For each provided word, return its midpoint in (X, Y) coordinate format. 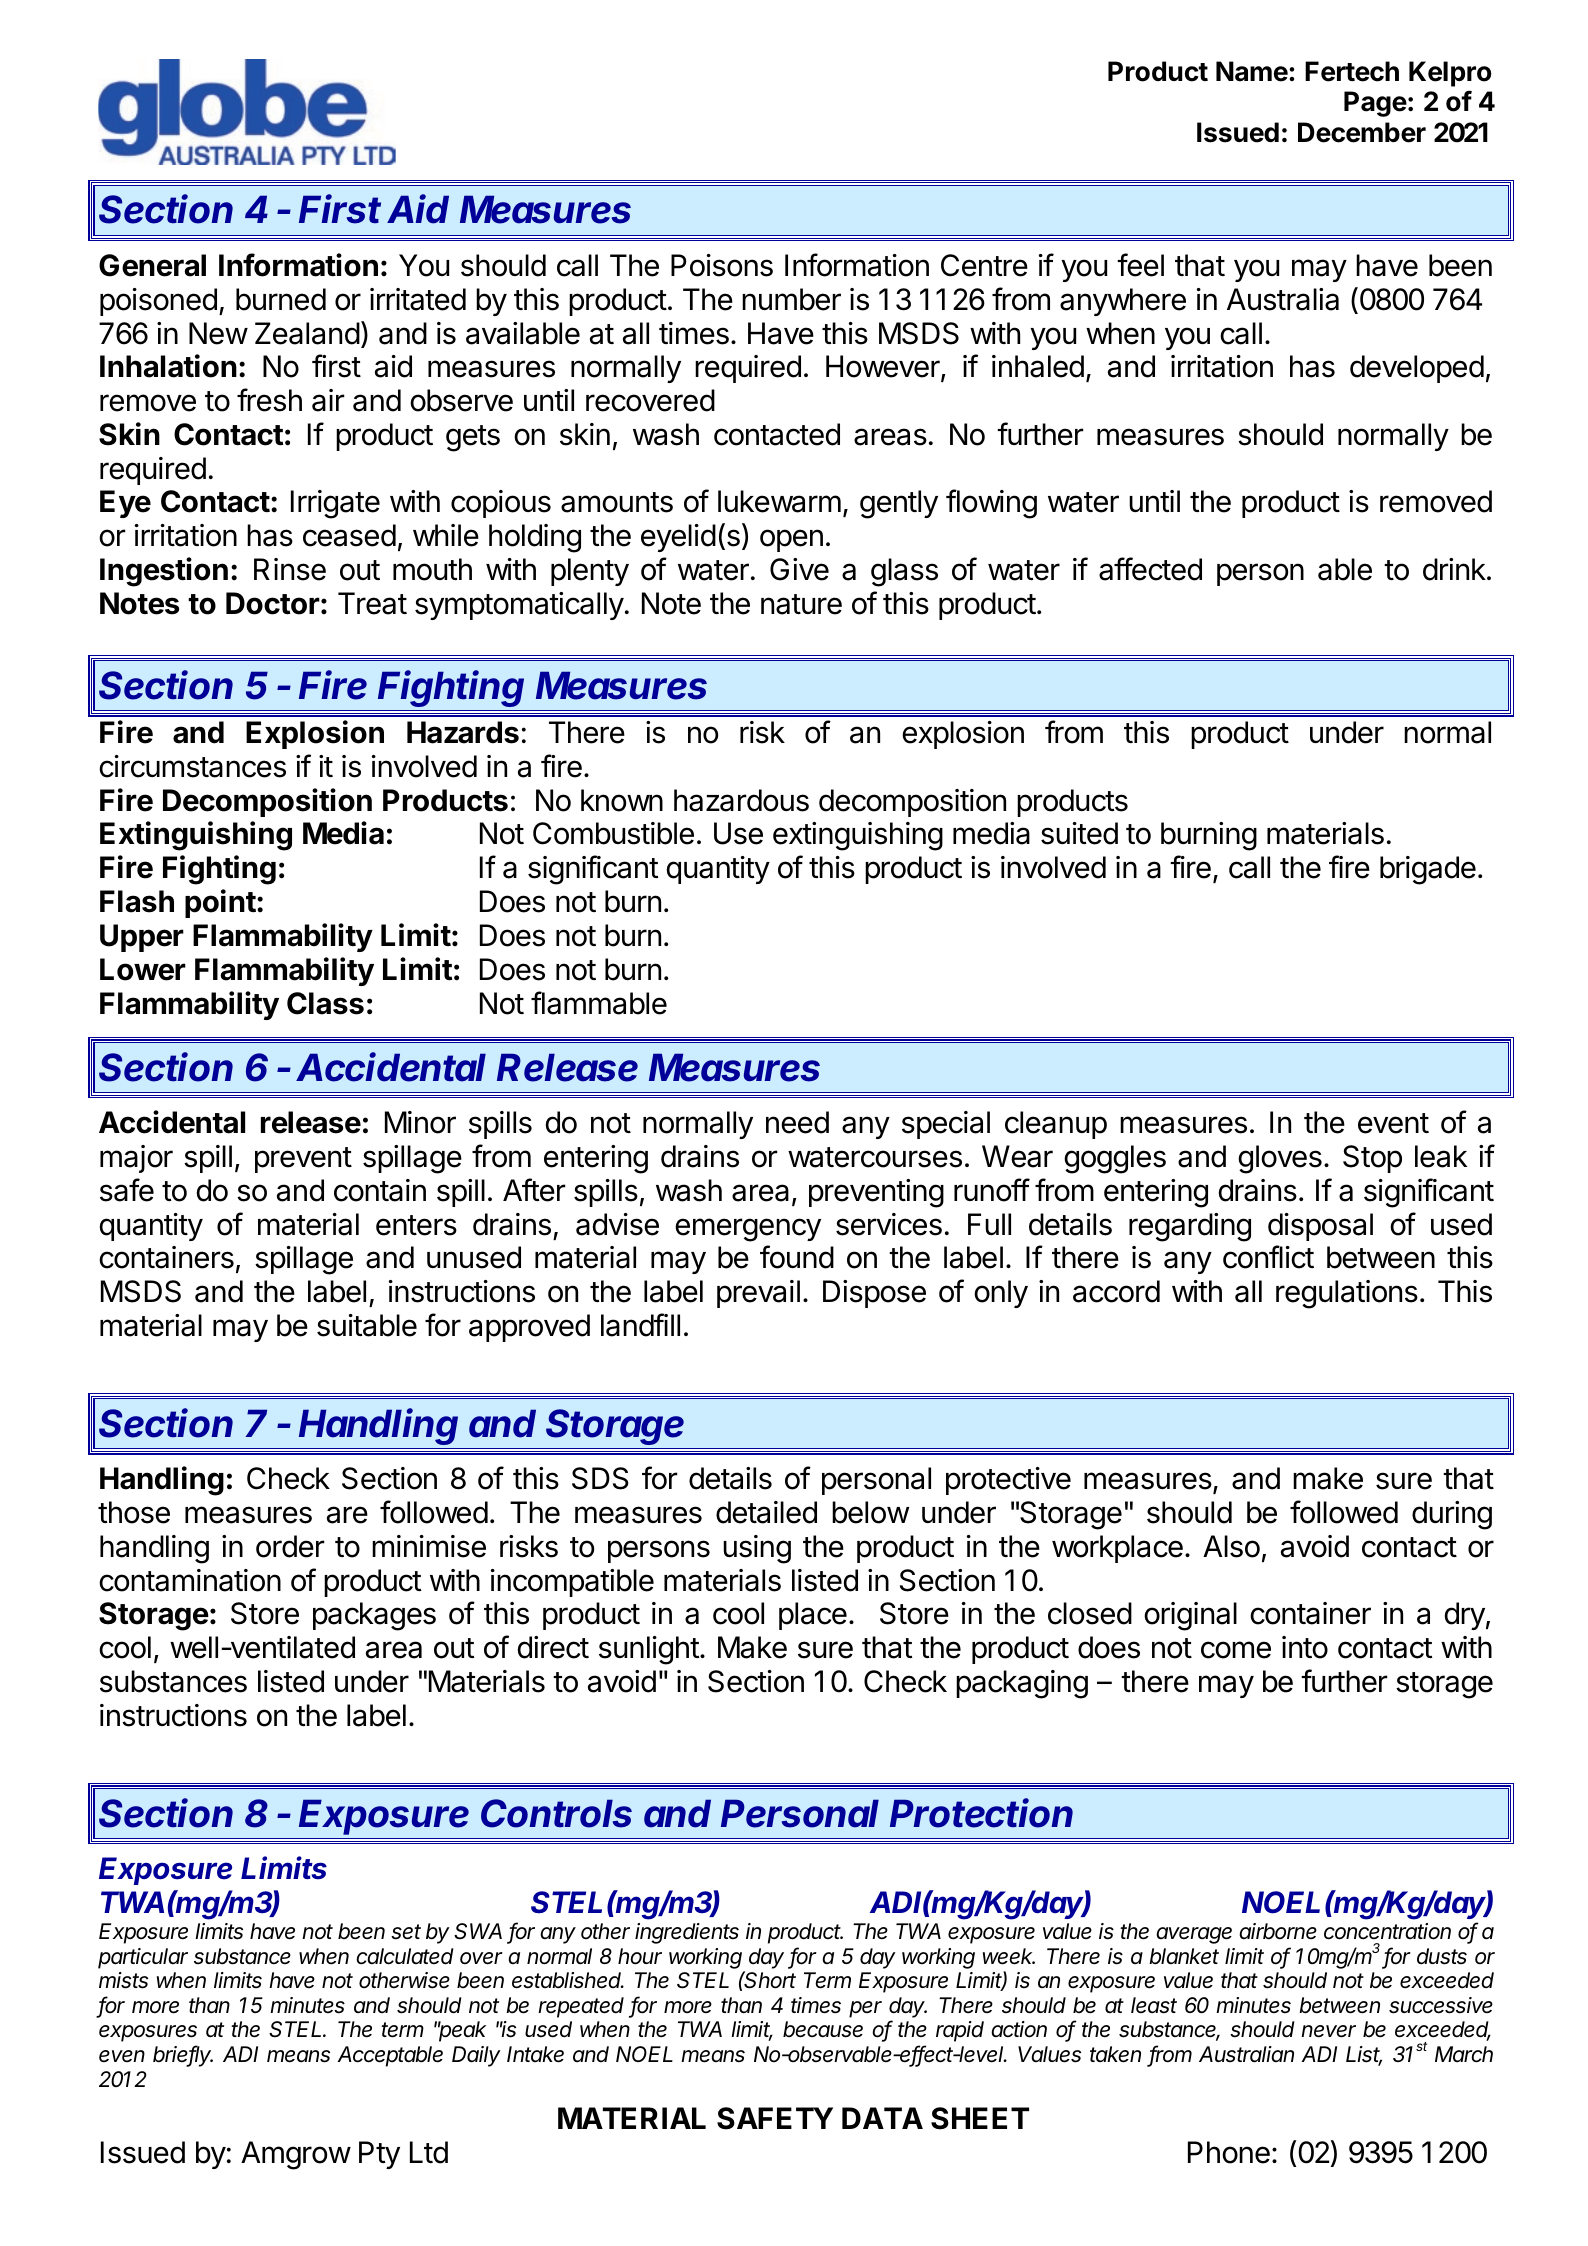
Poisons (722, 265)
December (1362, 132)
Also (1231, 1546)
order (290, 1546)
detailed (766, 1512)
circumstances (192, 766)
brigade (1428, 870)
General (152, 265)
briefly (183, 2056)
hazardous (741, 800)
